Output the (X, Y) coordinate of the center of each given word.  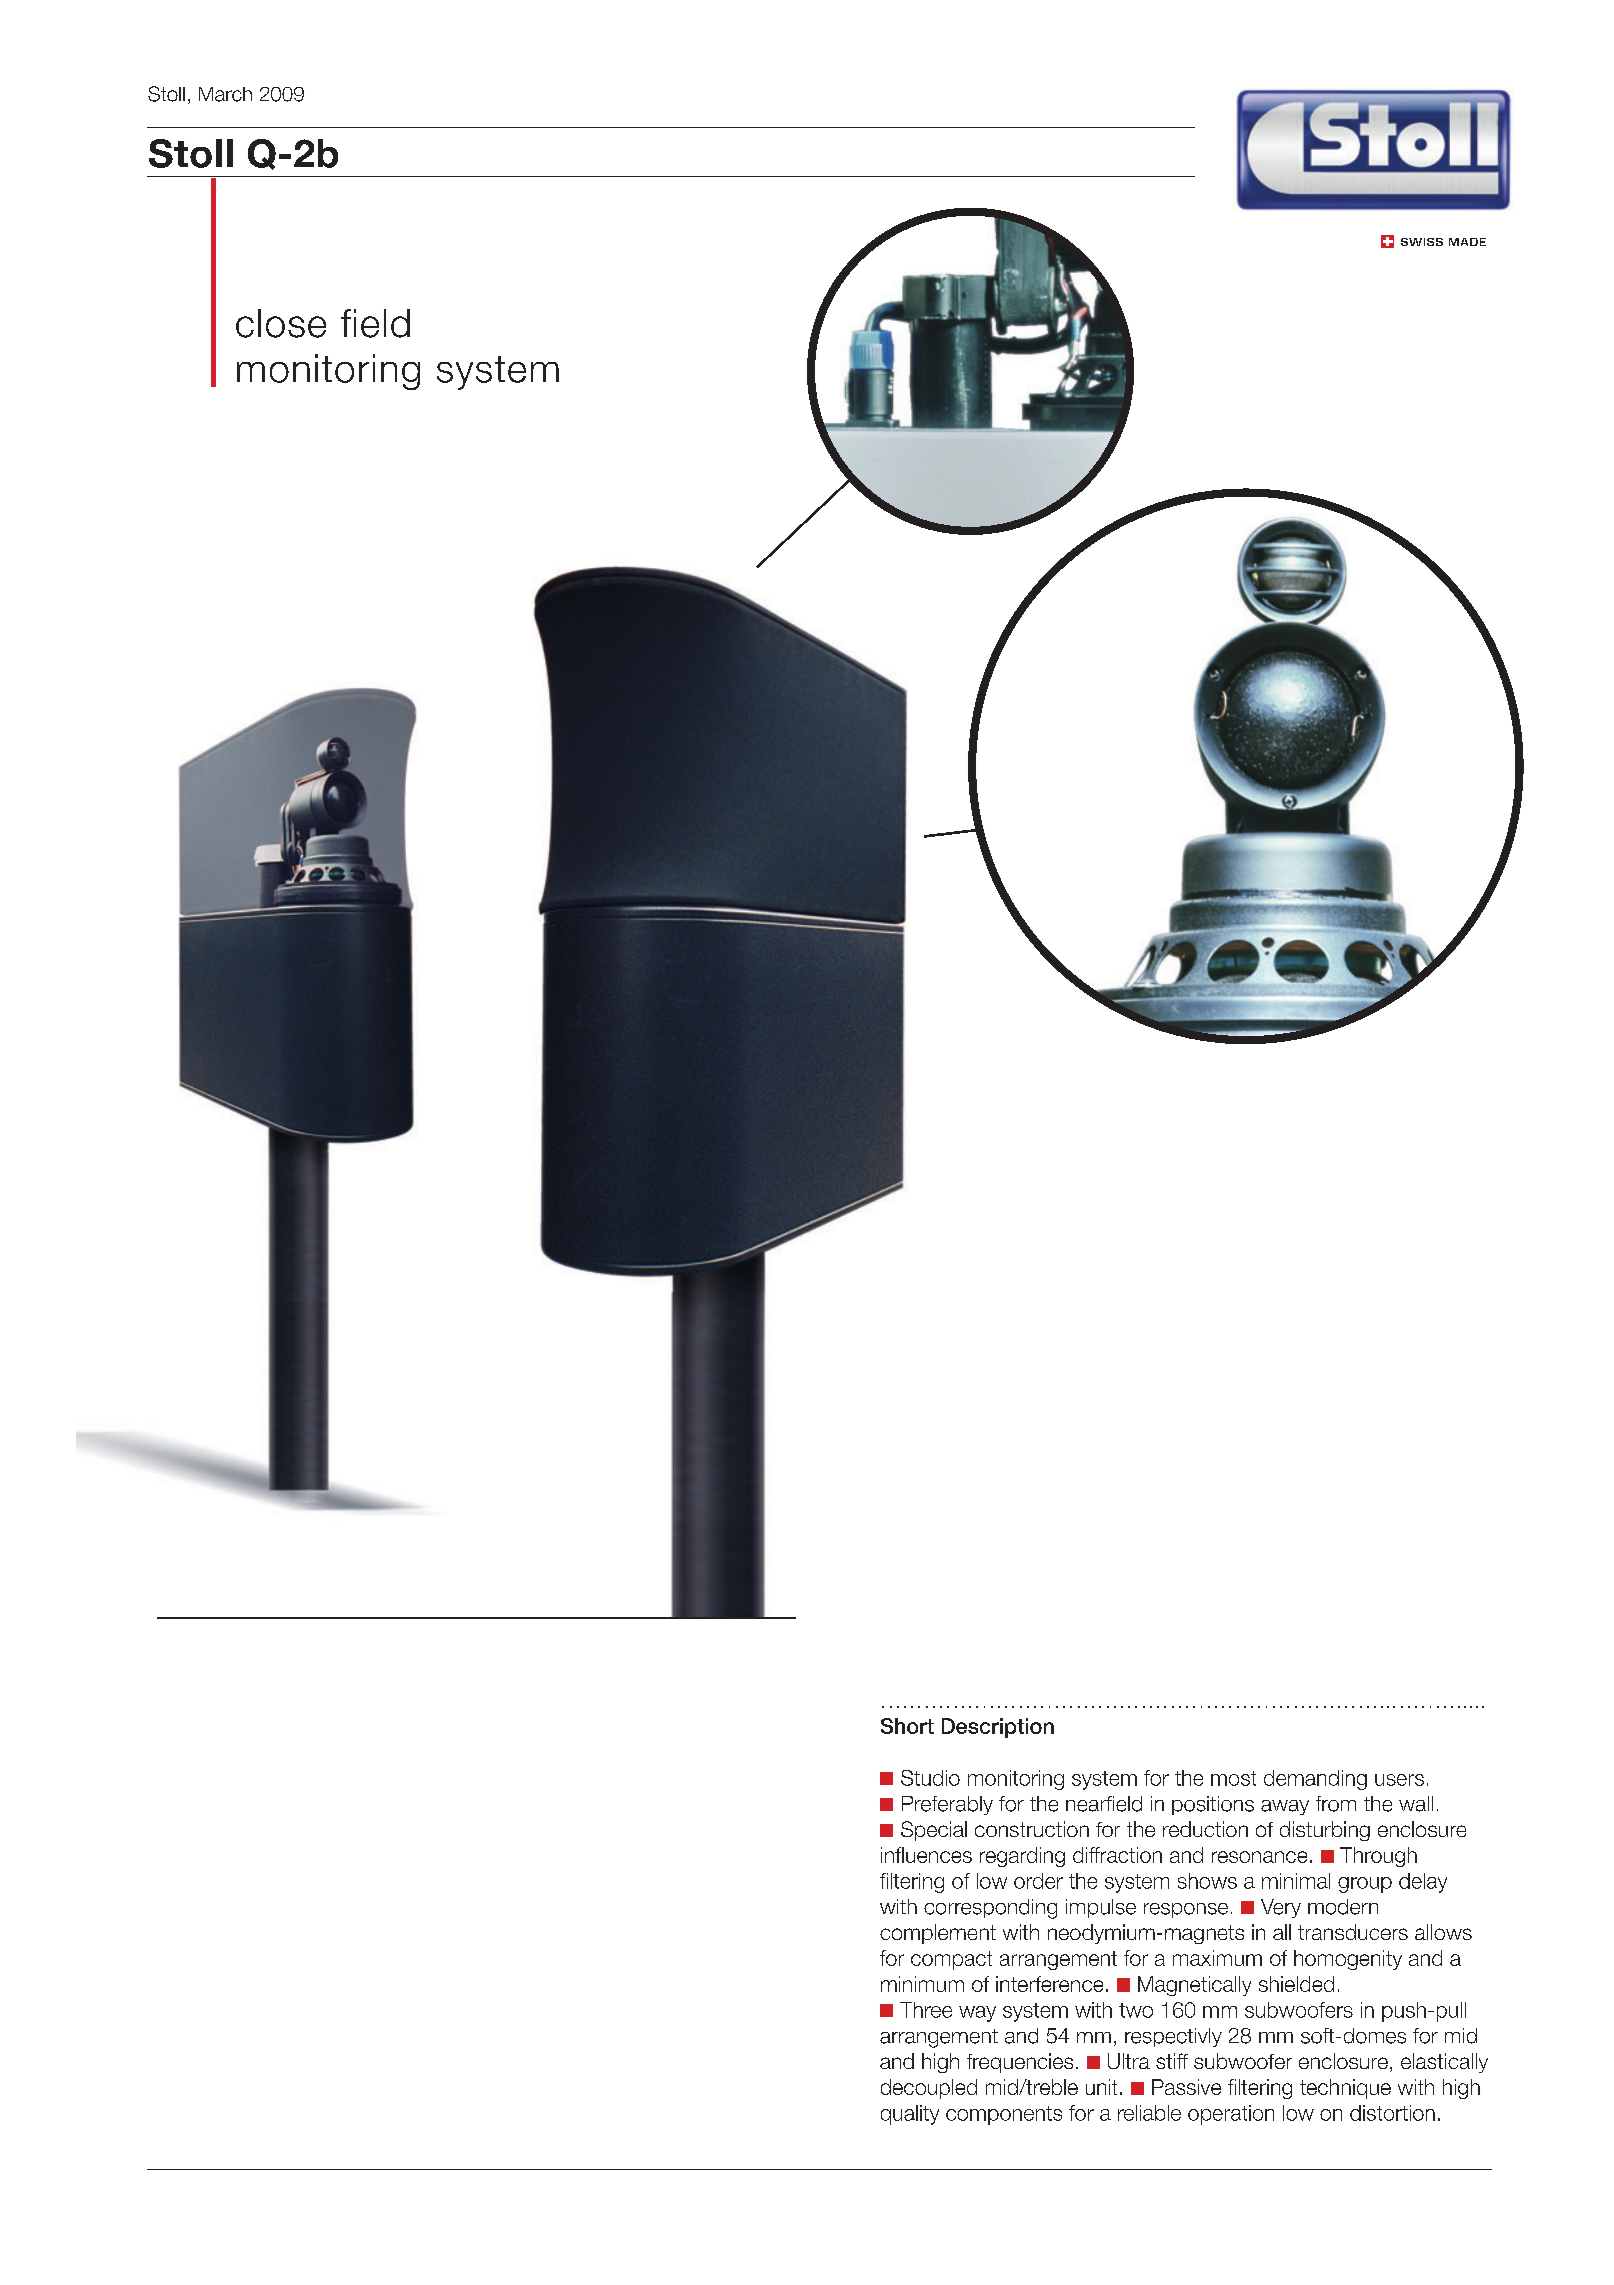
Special (934, 1831)
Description (998, 1728)
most (1233, 1778)
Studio (930, 1778)
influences (926, 1855)
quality (910, 2115)
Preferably (947, 1805)
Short (907, 1726)
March (225, 94)
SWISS (1422, 242)
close (281, 323)
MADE (1467, 242)
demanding (1315, 1780)
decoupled (929, 2089)
